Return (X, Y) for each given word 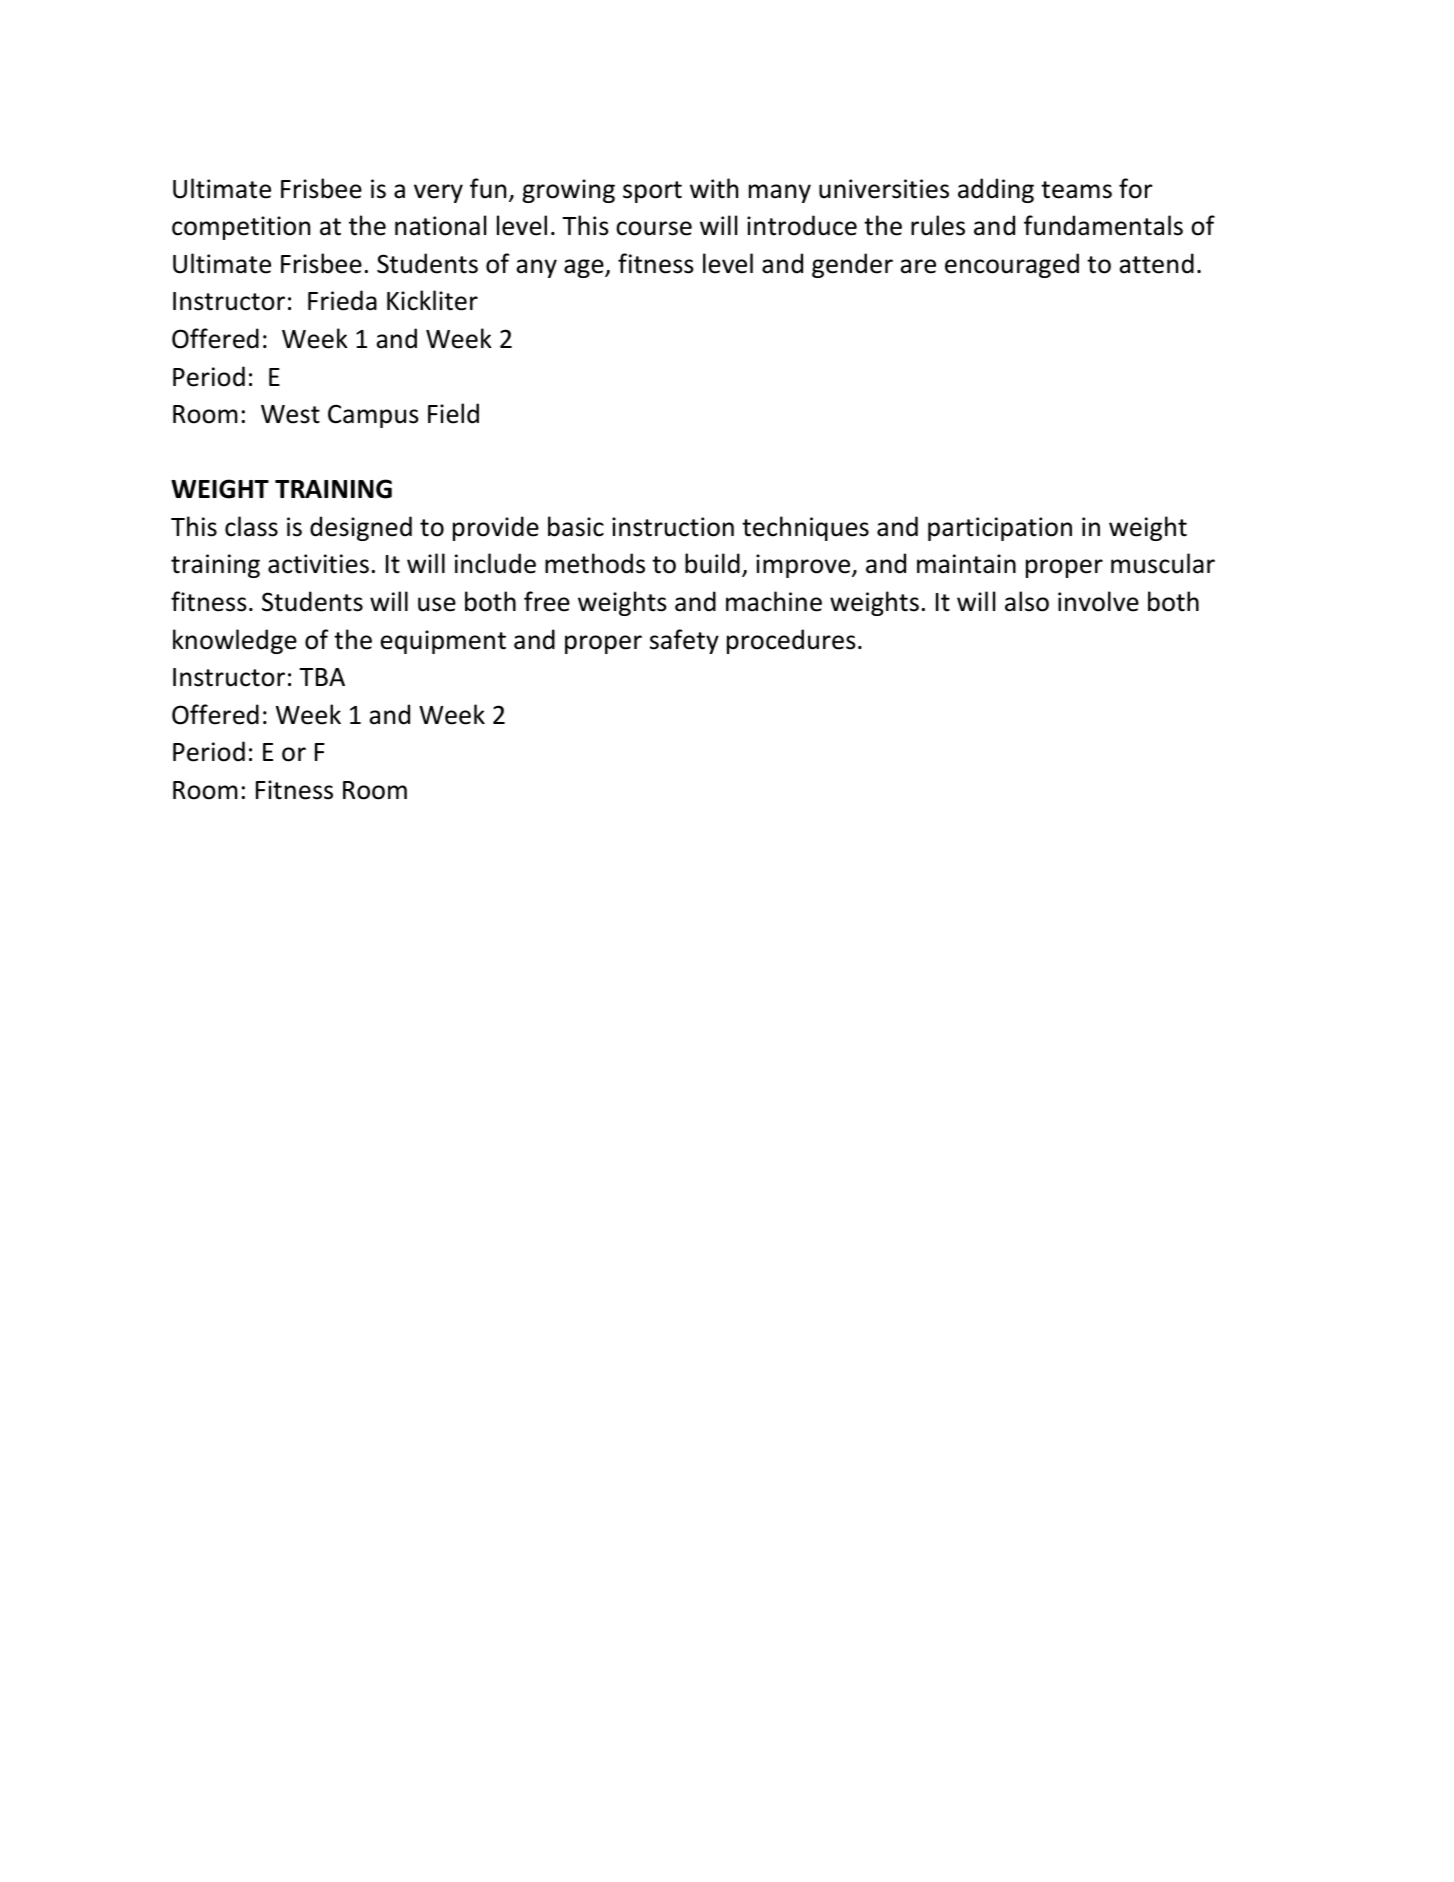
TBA (322, 677)
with (714, 188)
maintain (966, 564)
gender (852, 265)
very (438, 193)
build (712, 563)
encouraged (1012, 265)
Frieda (342, 300)
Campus (373, 416)
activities (318, 564)
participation (1000, 529)
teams (1076, 190)
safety (684, 641)
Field (453, 413)
